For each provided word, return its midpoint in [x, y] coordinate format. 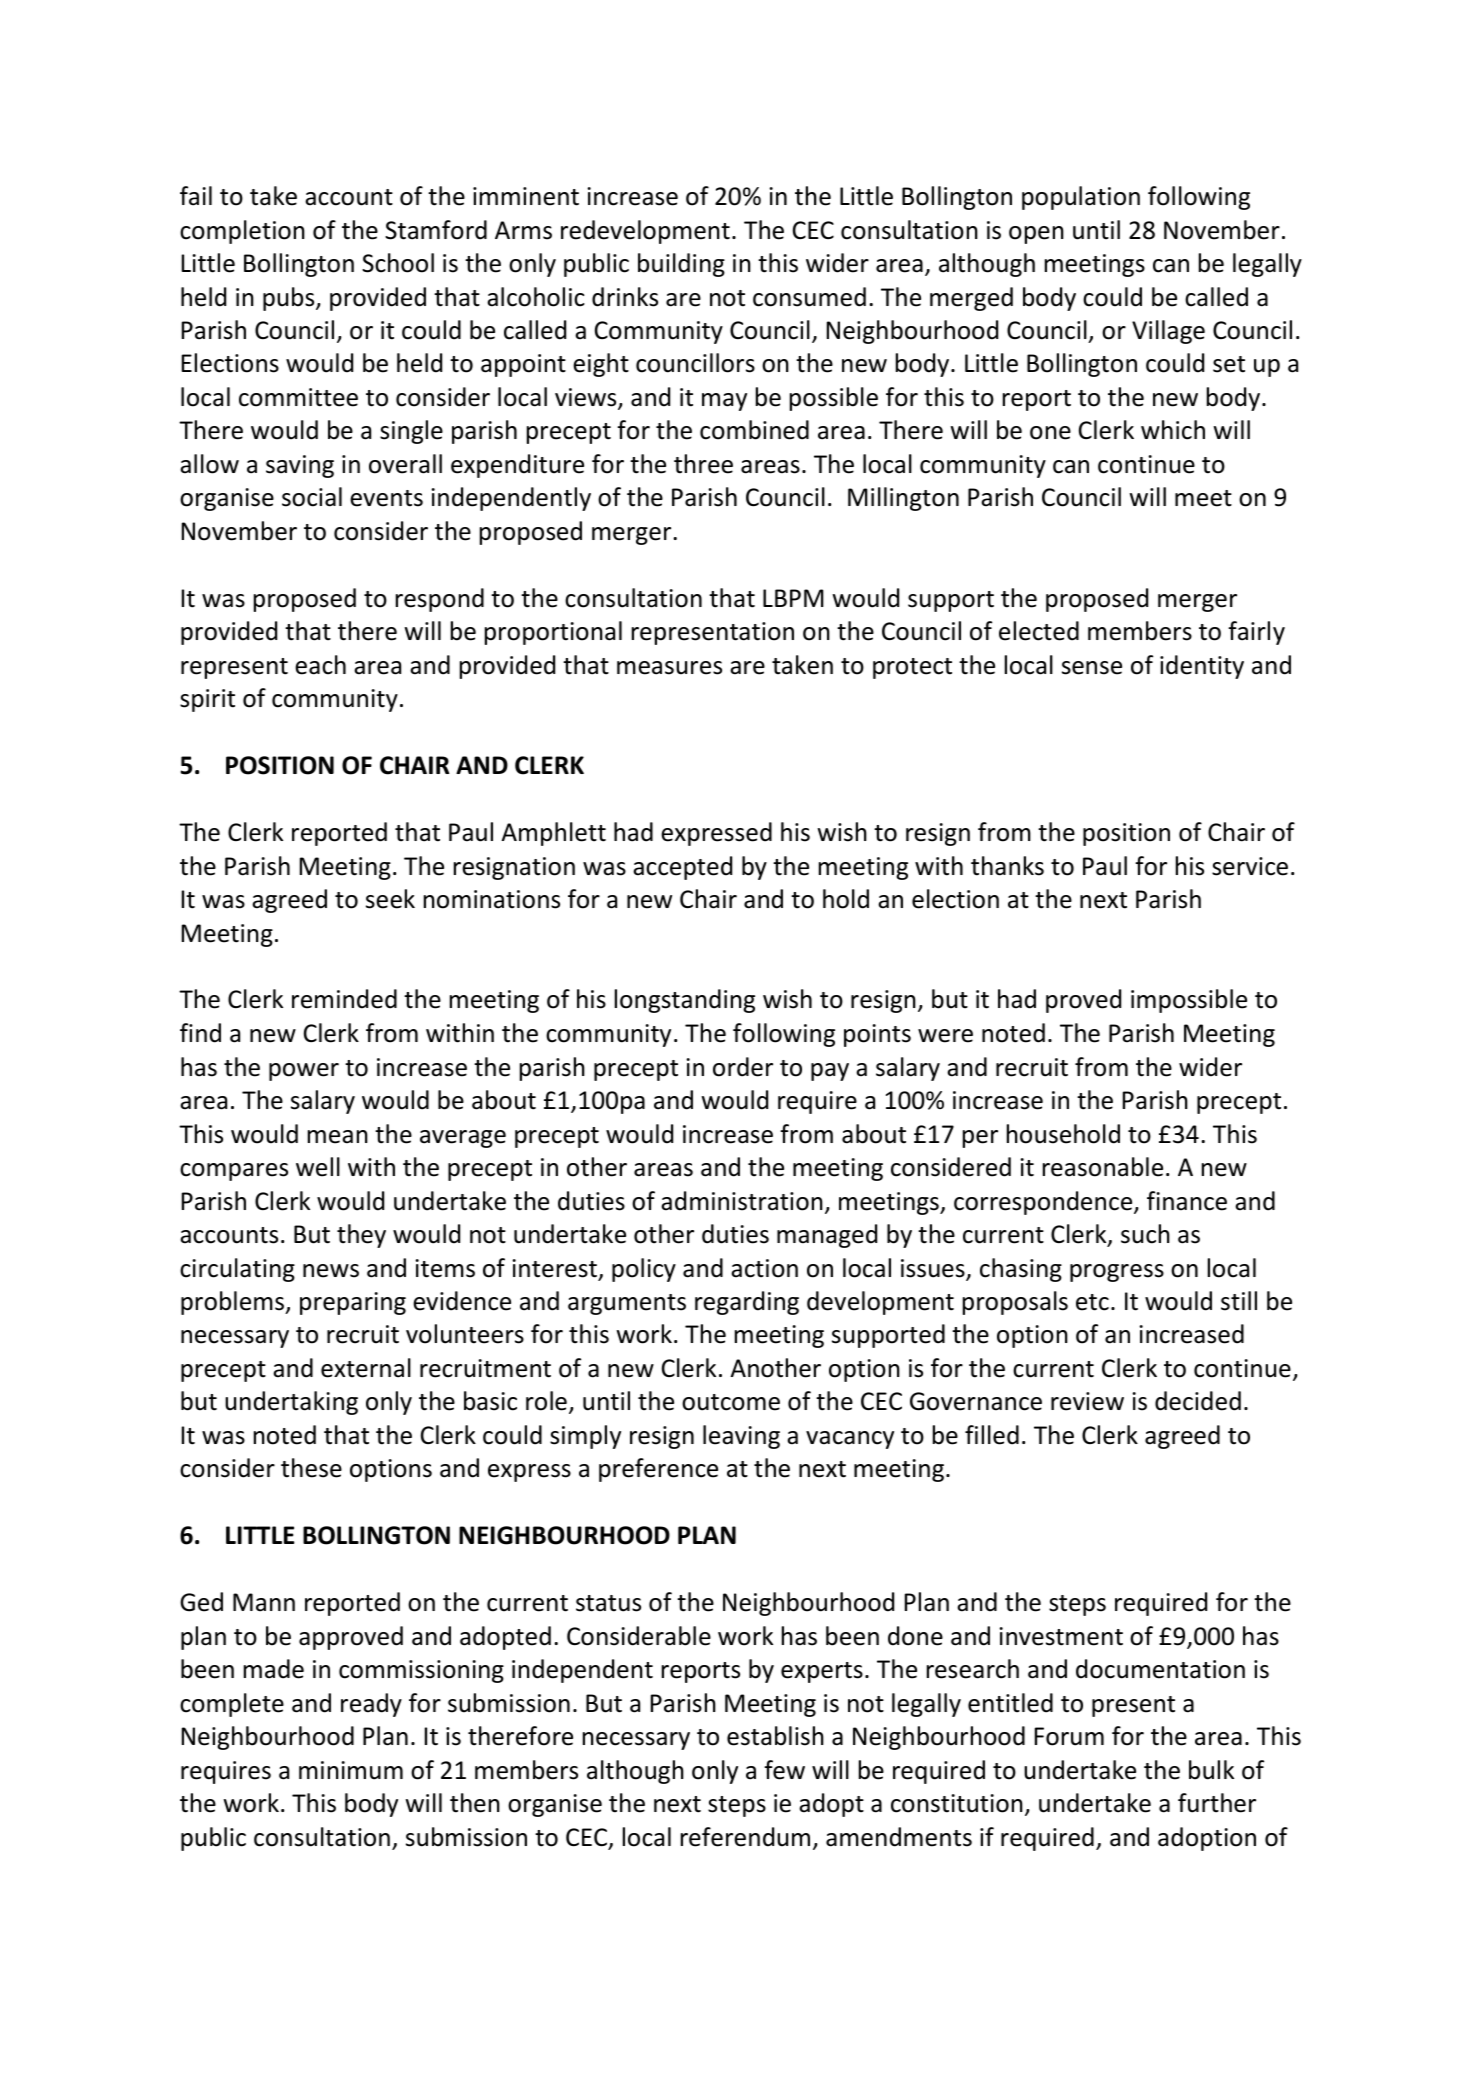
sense [1092, 668]
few [784, 1770]
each [320, 665]
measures [669, 668]
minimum [351, 1770]
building [681, 265]
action [764, 1268]
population [1081, 198]
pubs [290, 299]
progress [1117, 1273]
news [331, 1271]
